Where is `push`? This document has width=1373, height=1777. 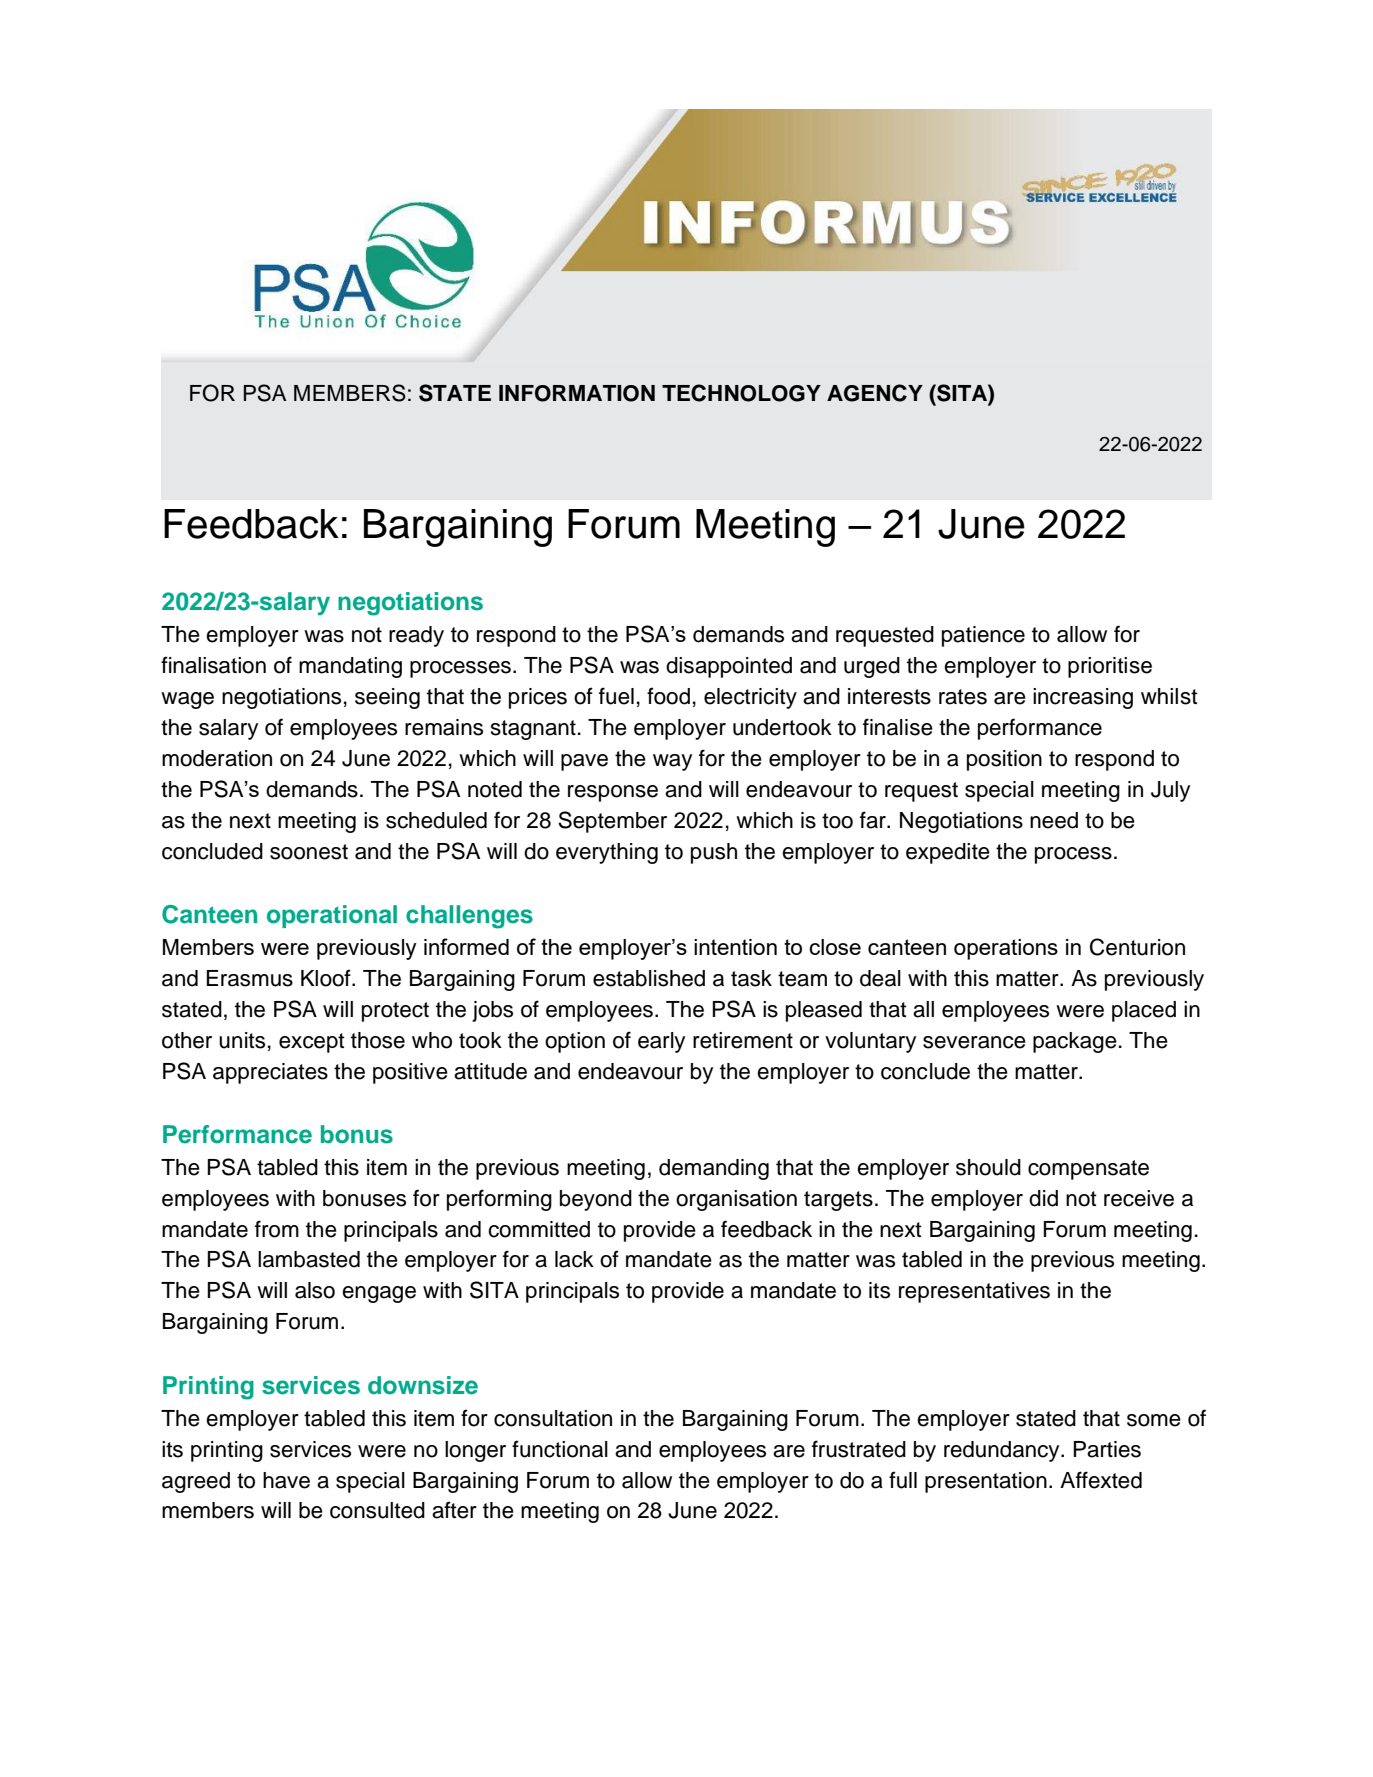
push is located at coordinates (714, 853).
